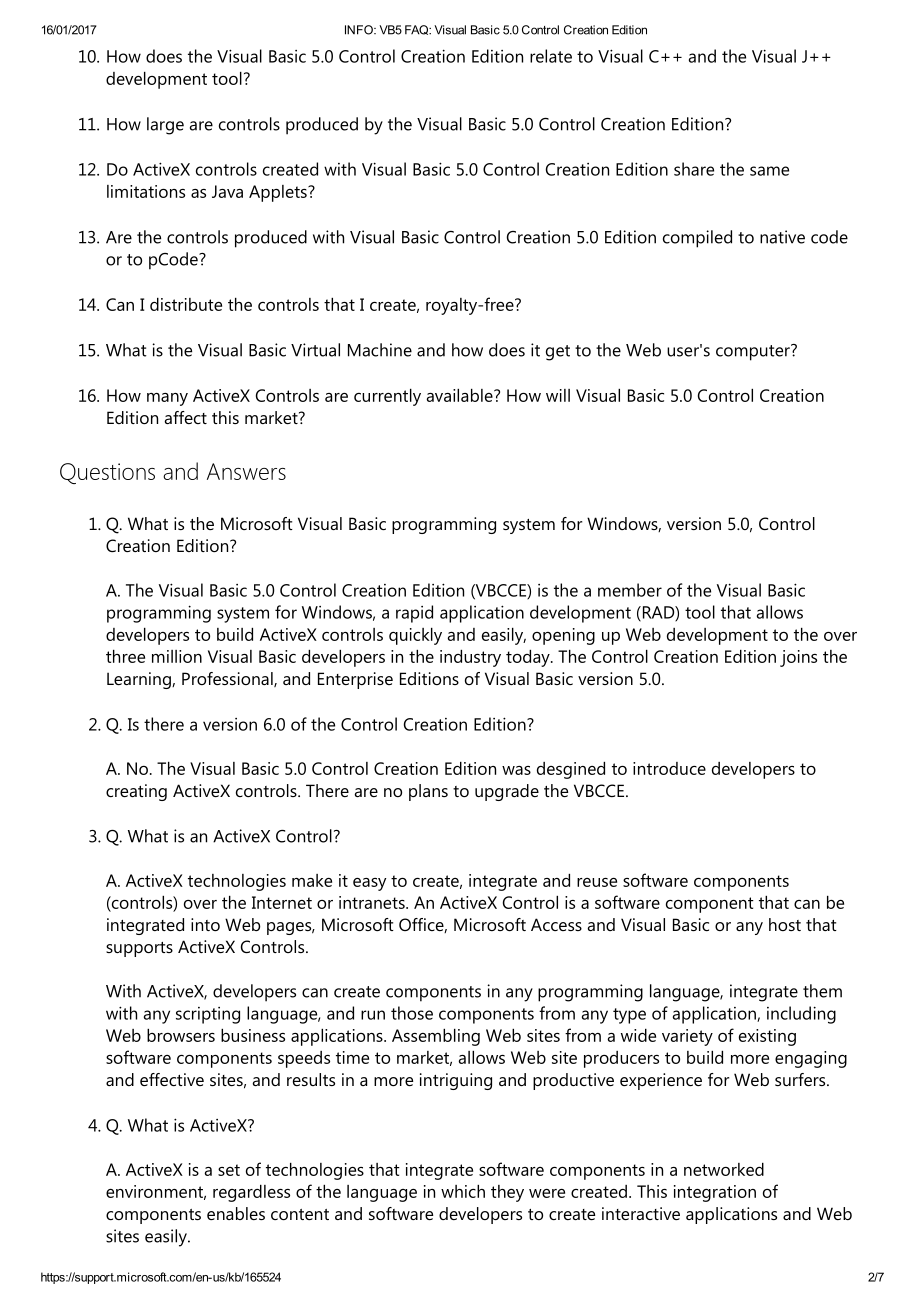 This document has height=1308, width=924. What do you see at coordinates (798, 658) in the document?
I see `joins` at bounding box center [798, 658].
